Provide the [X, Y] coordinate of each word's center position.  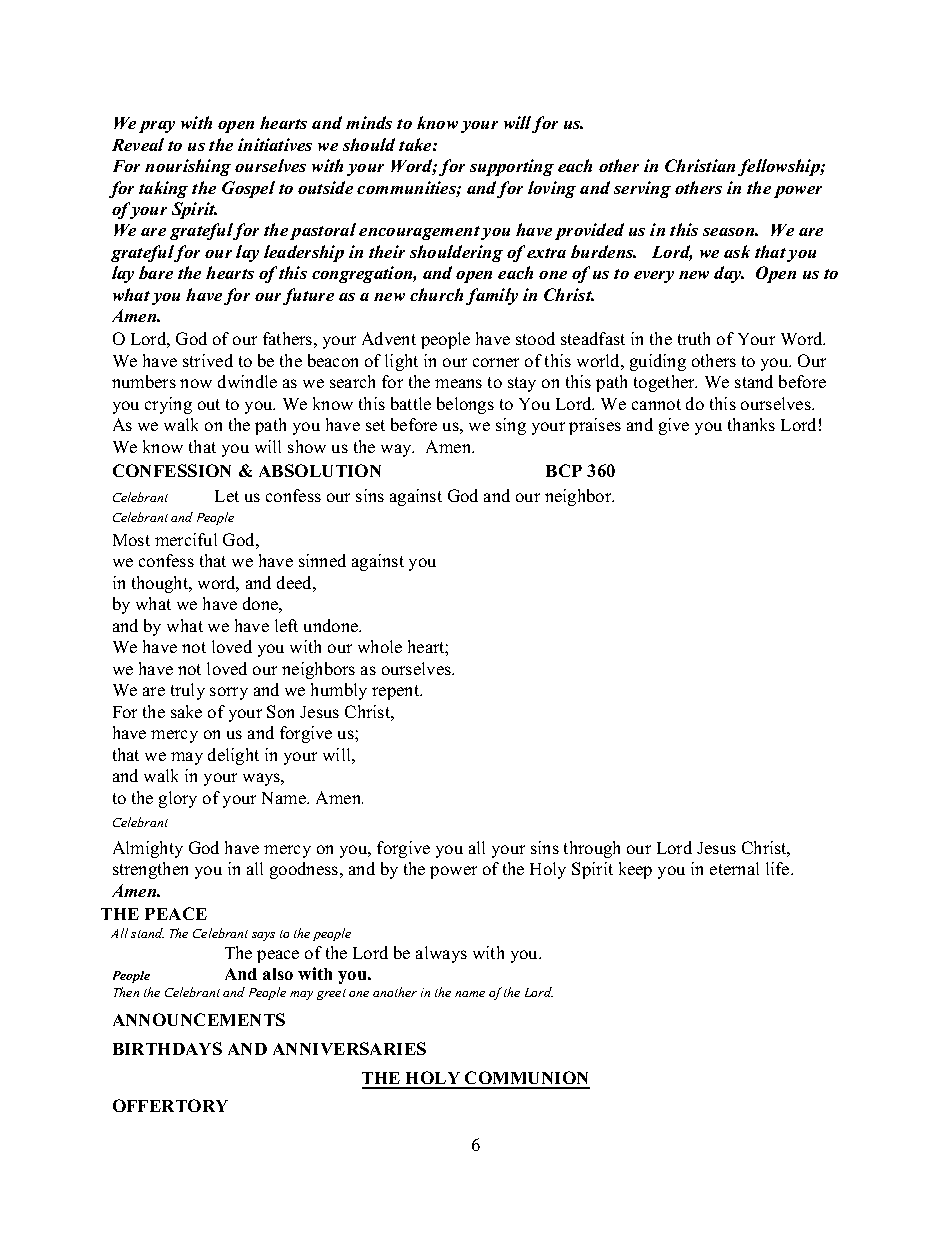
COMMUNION [526, 1079]
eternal [734, 868]
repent [397, 692]
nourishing [188, 167]
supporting [512, 167]
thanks [751, 424]
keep [635, 870]
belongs [465, 405]
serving [642, 189]
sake [186, 711]
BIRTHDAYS [167, 1048]
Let [227, 496]
